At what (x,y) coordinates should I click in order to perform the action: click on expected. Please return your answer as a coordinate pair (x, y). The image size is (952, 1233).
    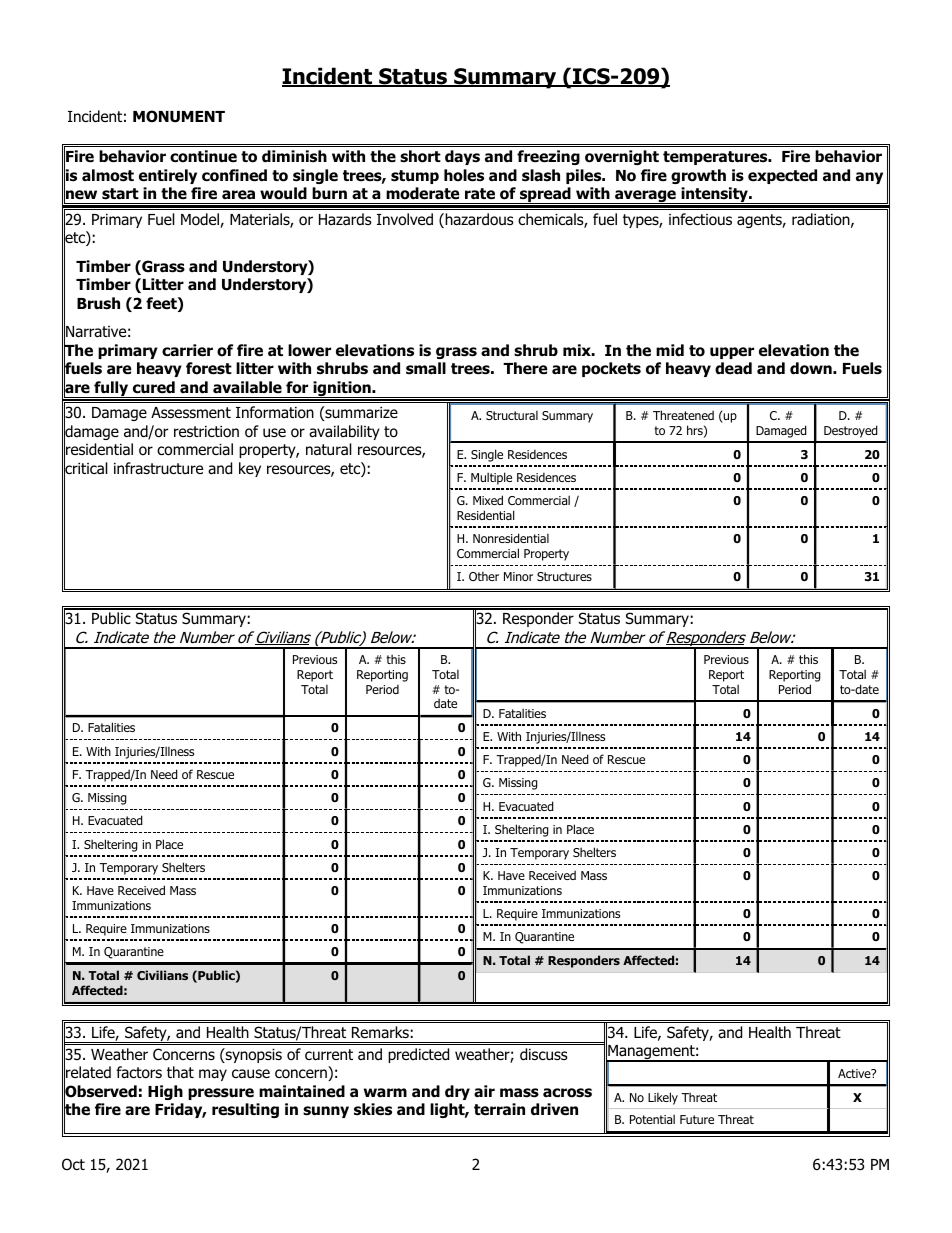
    Looking at the image, I should click on (782, 176).
